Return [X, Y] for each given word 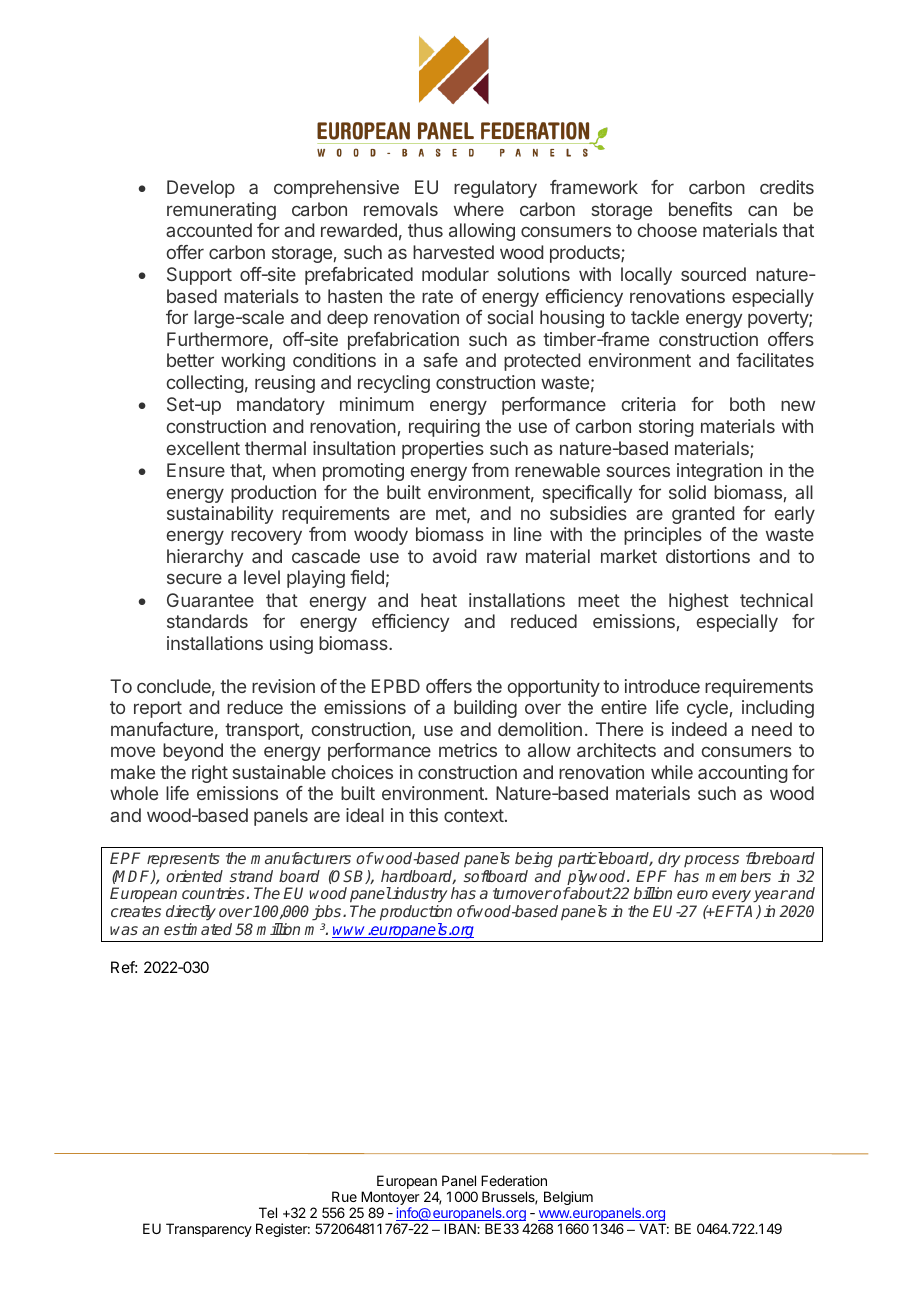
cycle [707, 709]
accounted [209, 230]
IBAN [461, 1228]
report [158, 709]
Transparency [209, 1230]
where [479, 209]
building [485, 709]
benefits [700, 209]
